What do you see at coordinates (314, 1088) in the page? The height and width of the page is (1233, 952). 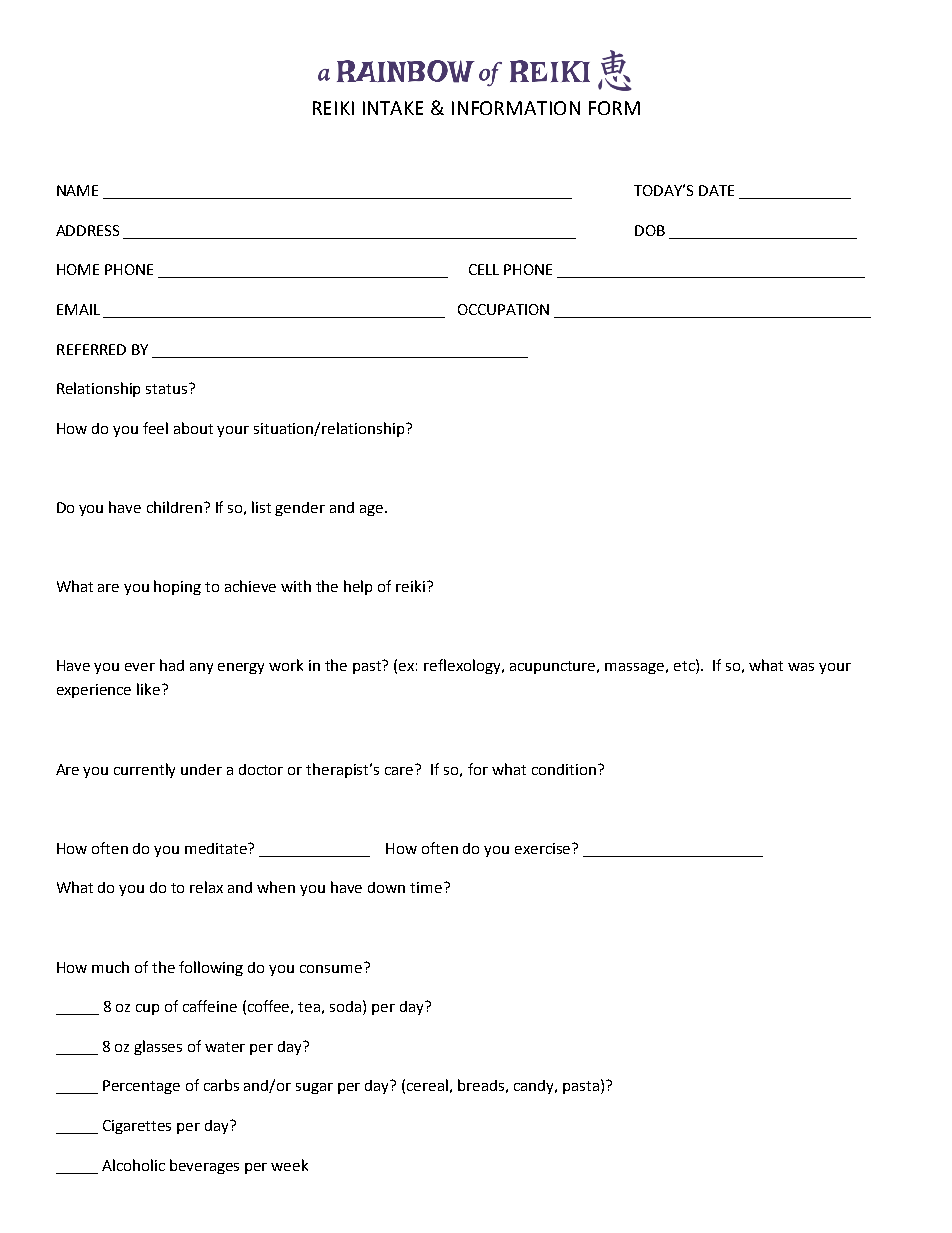 I see `sugar` at bounding box center [314, 1088].
